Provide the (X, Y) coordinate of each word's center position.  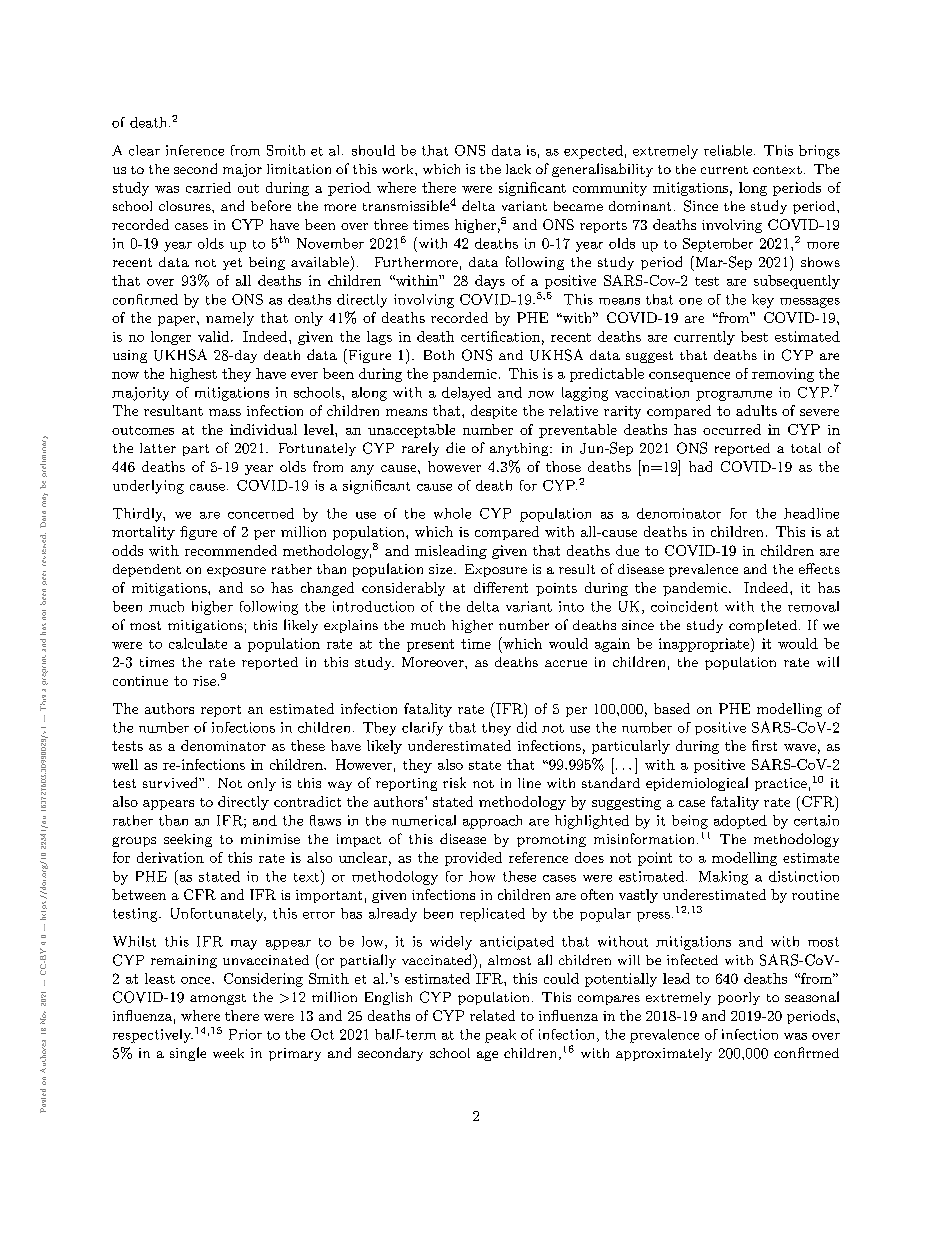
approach (492, 822)
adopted (740, 822)
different (501, 587)
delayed (466, 394)
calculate (198, 643)
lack (518, 169)
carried (208, 187)
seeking (188, 840)
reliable (728, 150)
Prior (245, 1034)
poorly (739, 998)
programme (734, 396)
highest (193, 375)
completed (763, 626)
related (492, 1015)
